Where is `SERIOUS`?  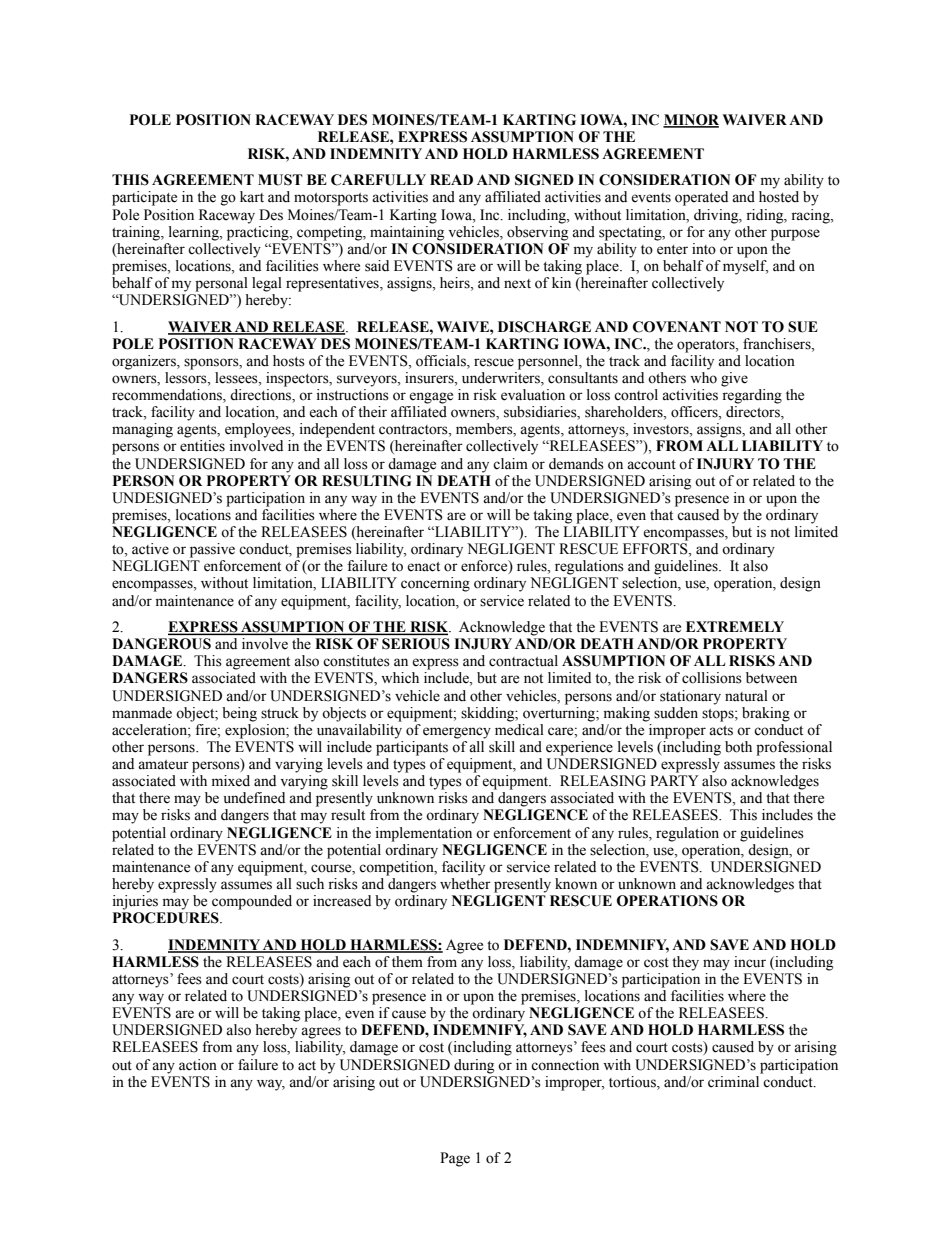
SERIOUS is located at coordinates (416, 644).
